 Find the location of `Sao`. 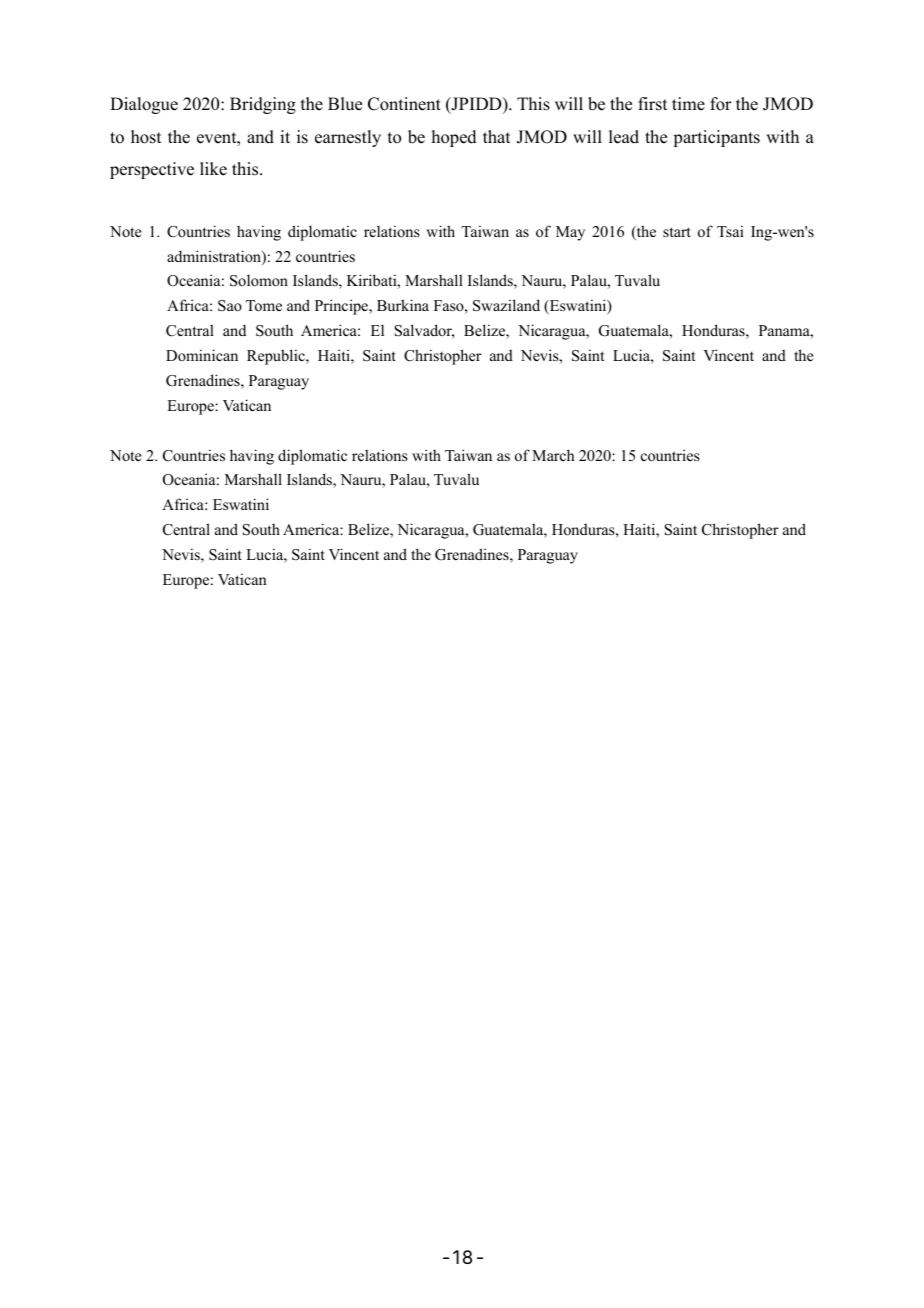

Sao is located at coordinates (230, 306).
